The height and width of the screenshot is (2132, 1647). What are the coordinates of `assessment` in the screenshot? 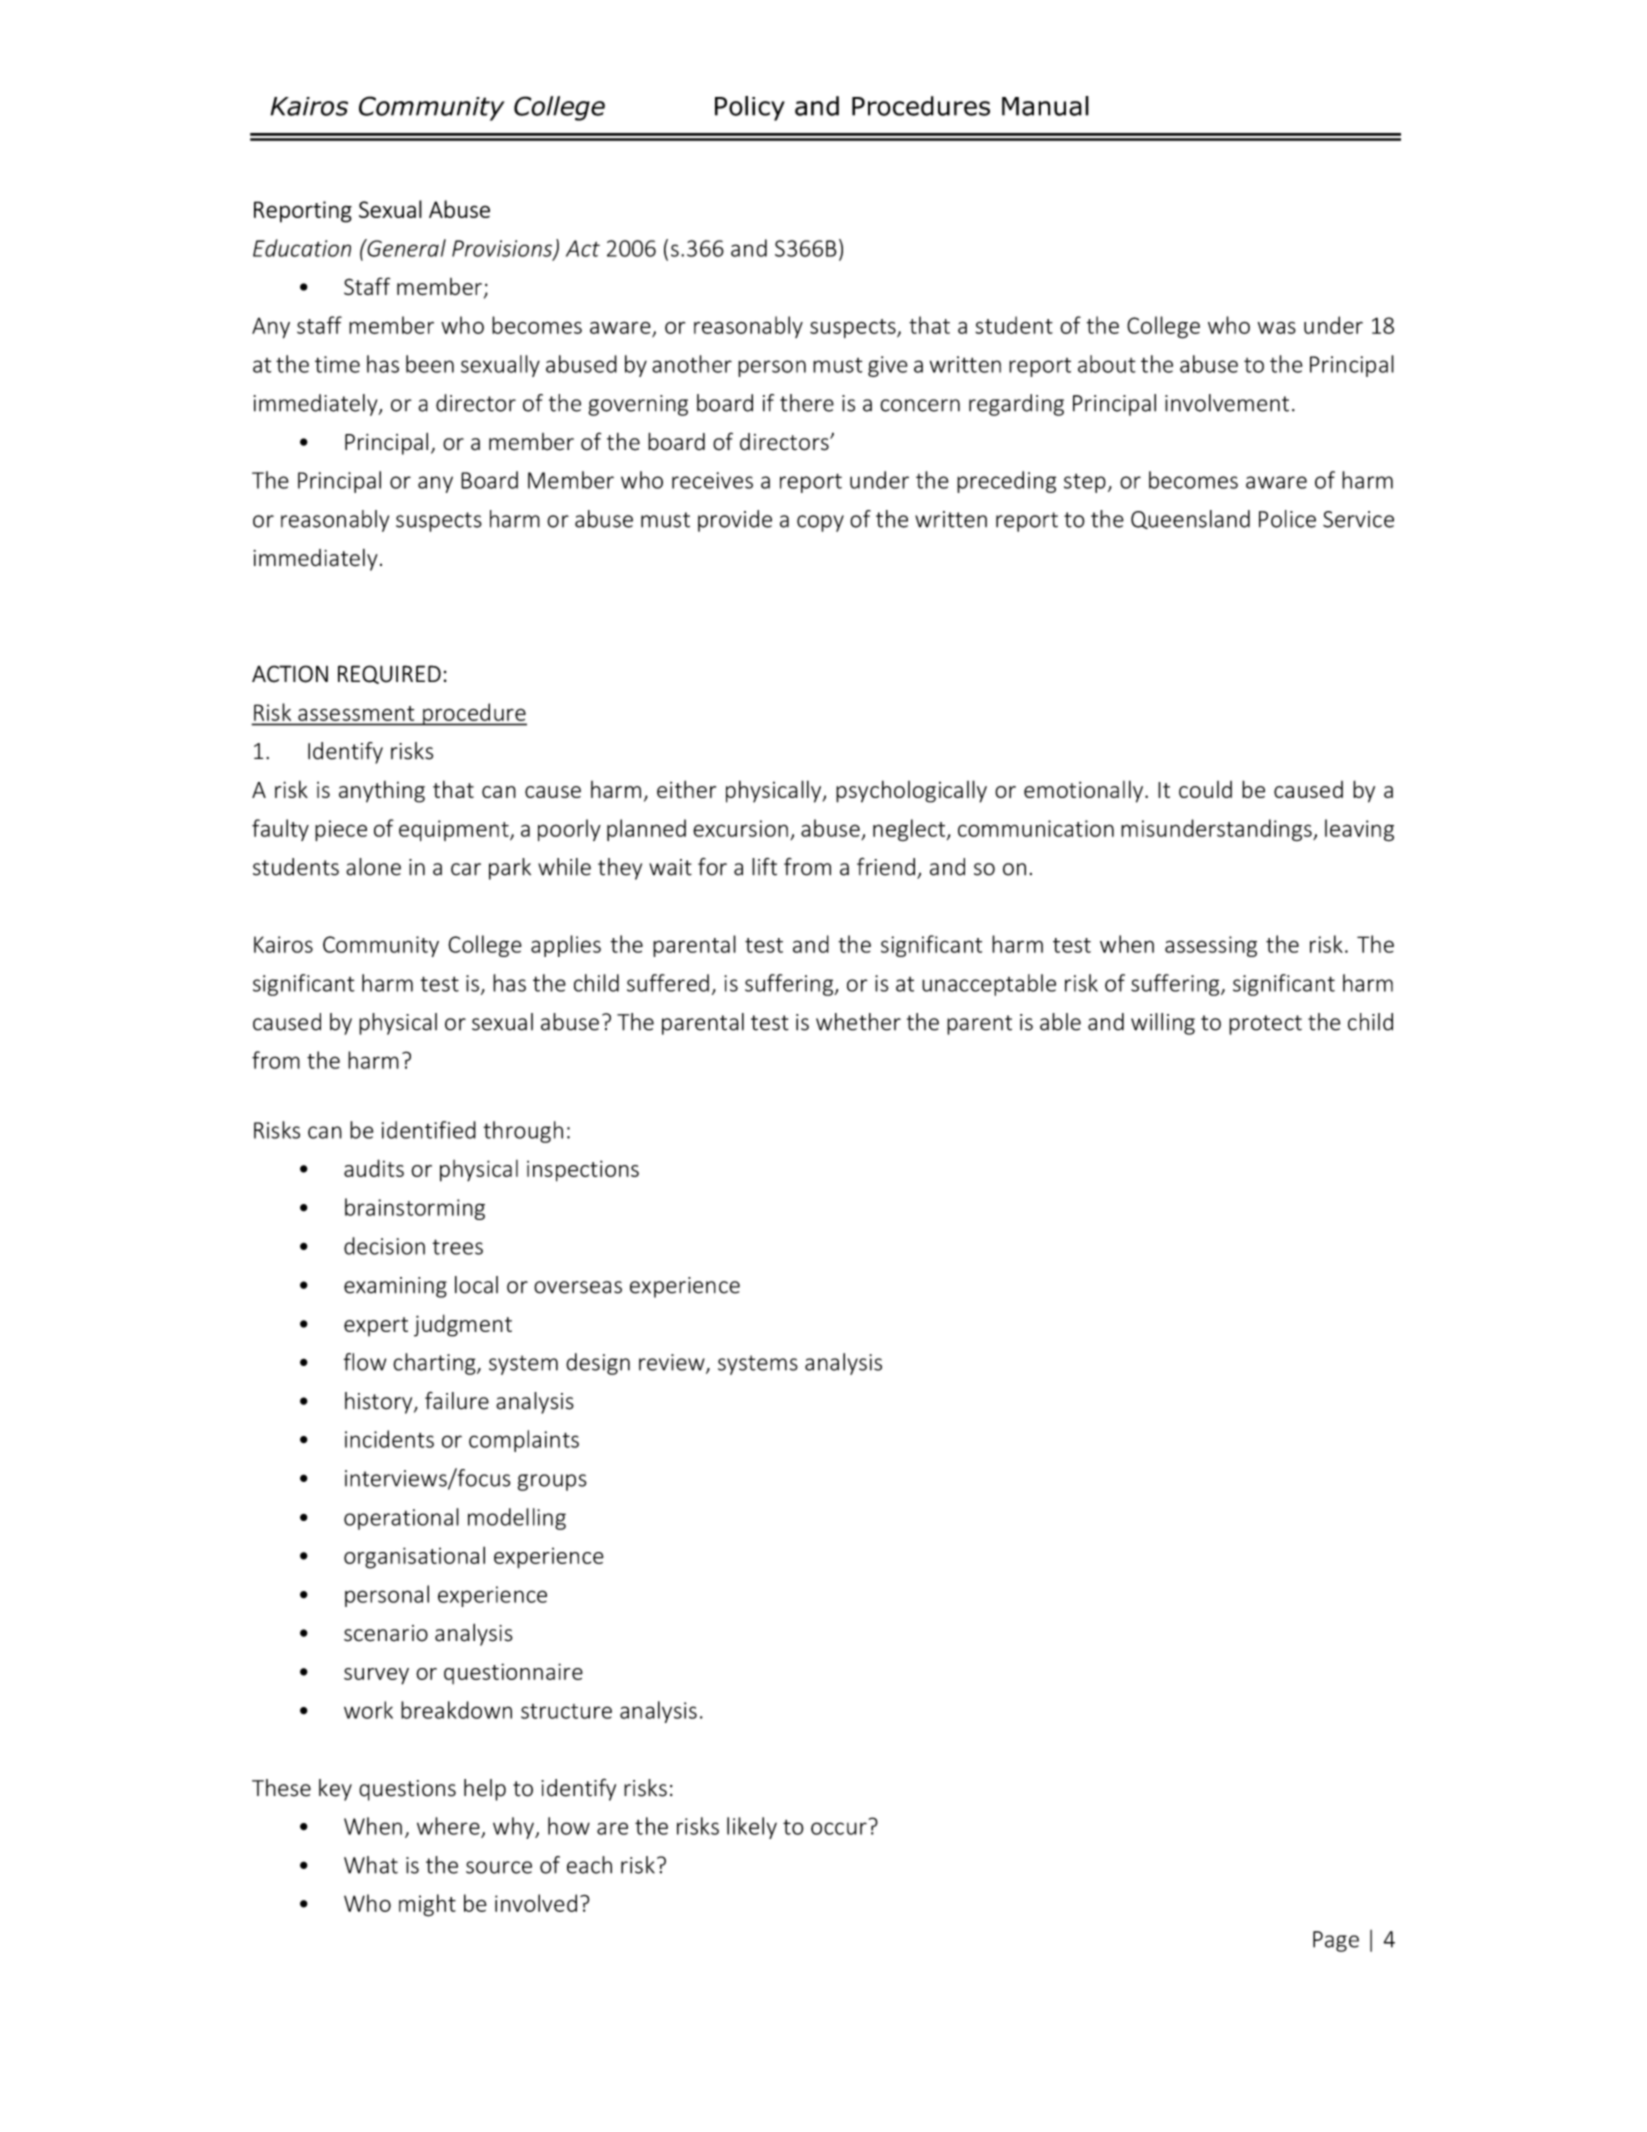 It's located at (356, 713).
